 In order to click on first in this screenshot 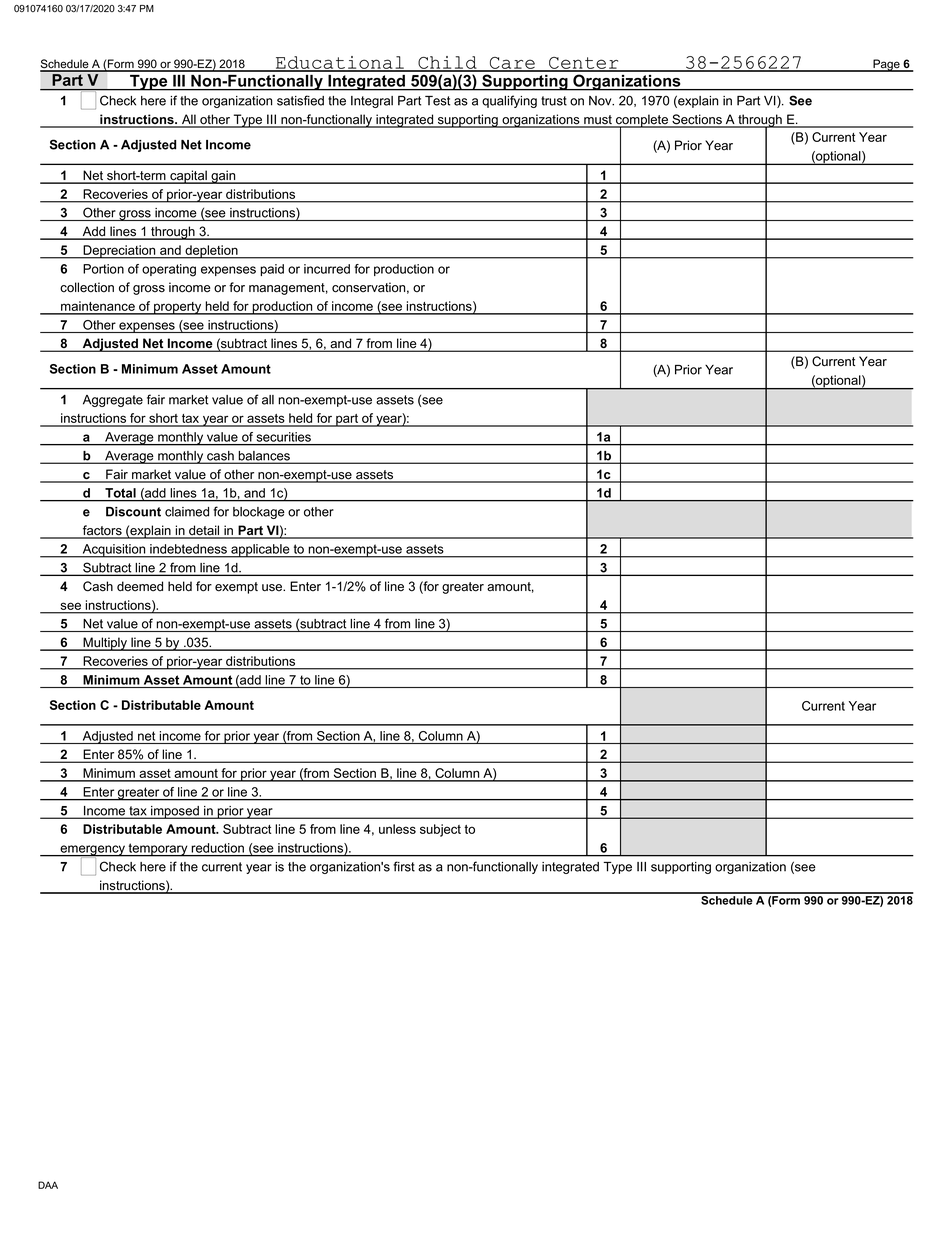, I will do `click(404, 866)`.
